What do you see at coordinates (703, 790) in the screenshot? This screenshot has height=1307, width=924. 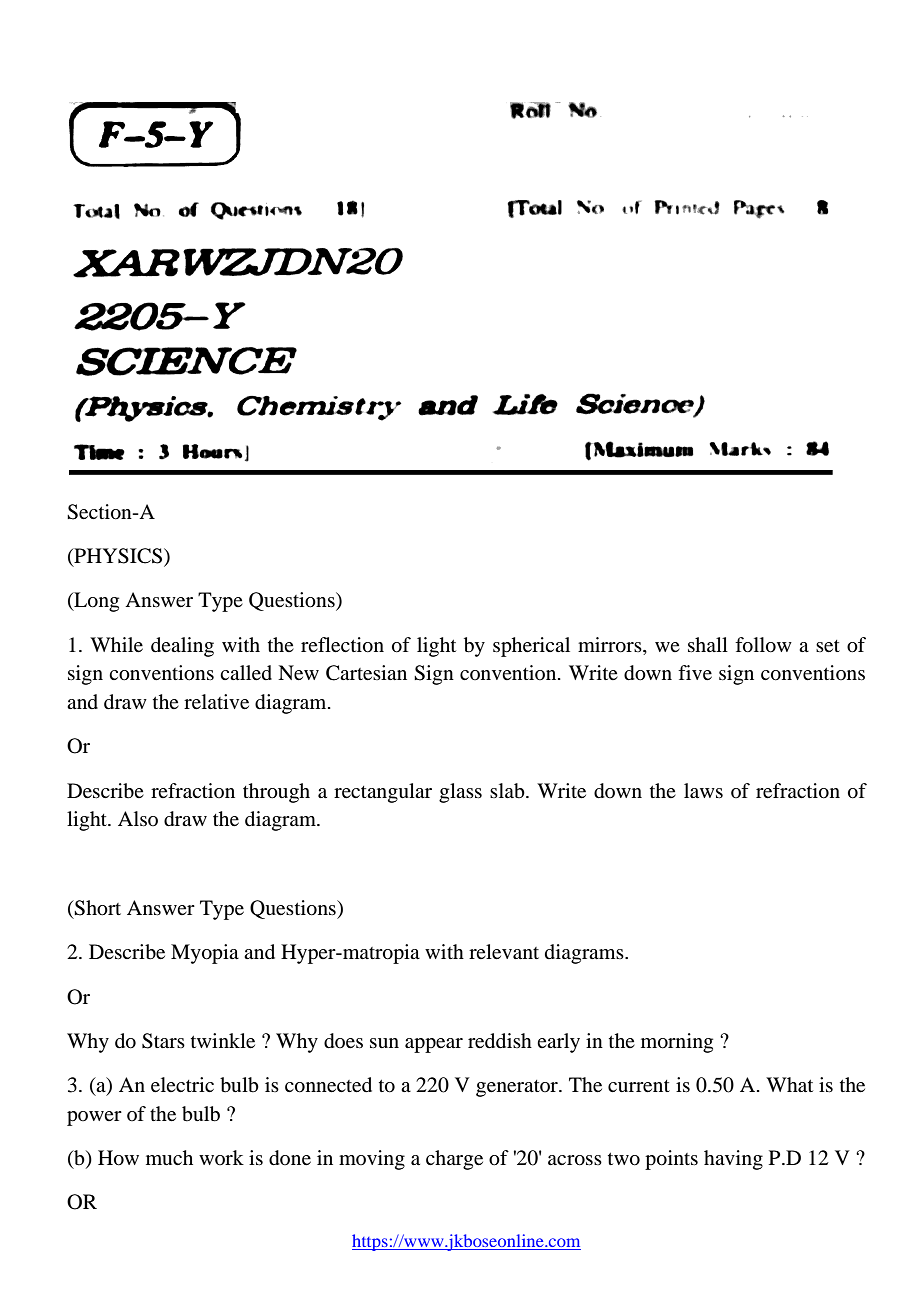 I see `laws` at bounding box center [703, 790].
